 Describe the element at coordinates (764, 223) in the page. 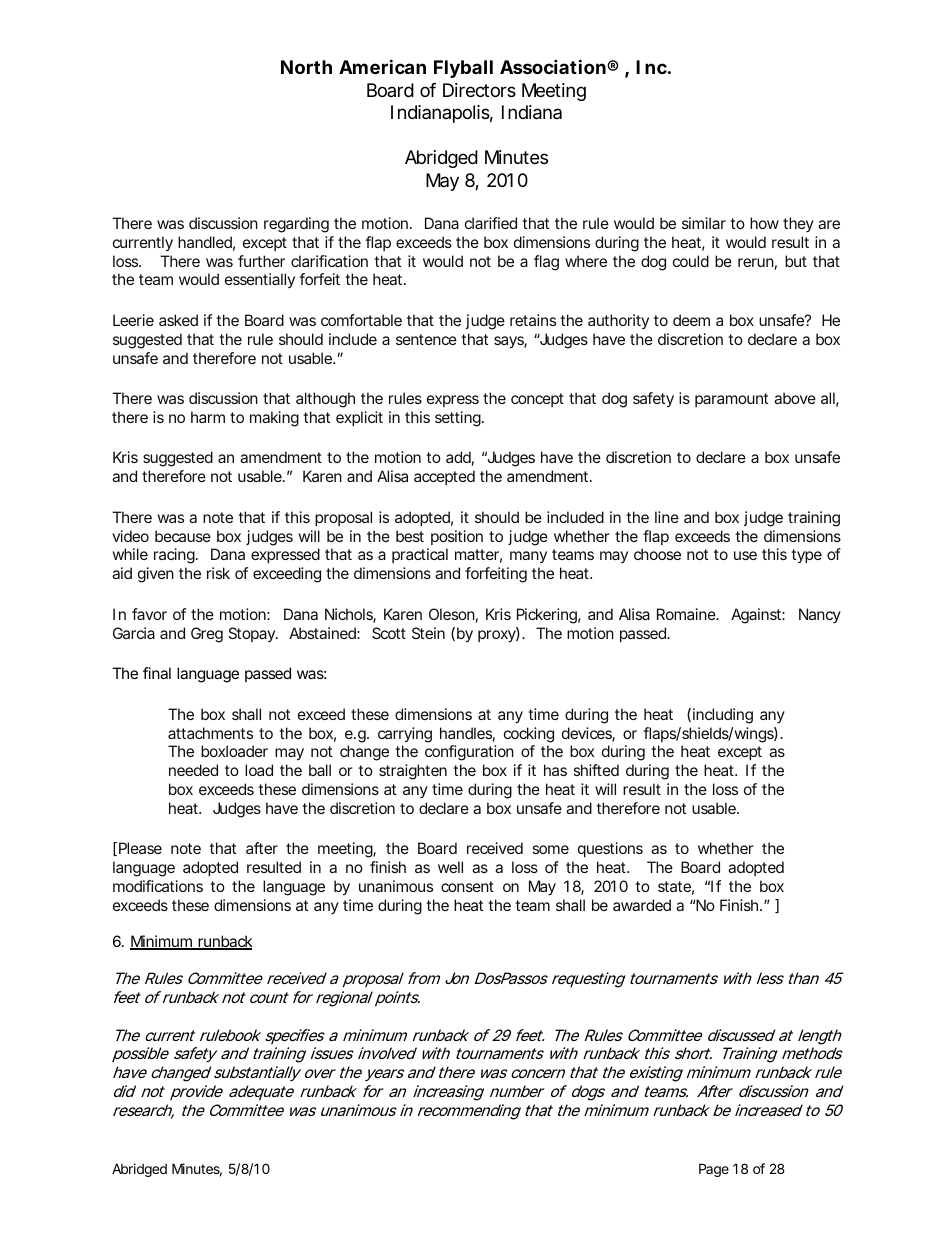

I see `how` at that location.
